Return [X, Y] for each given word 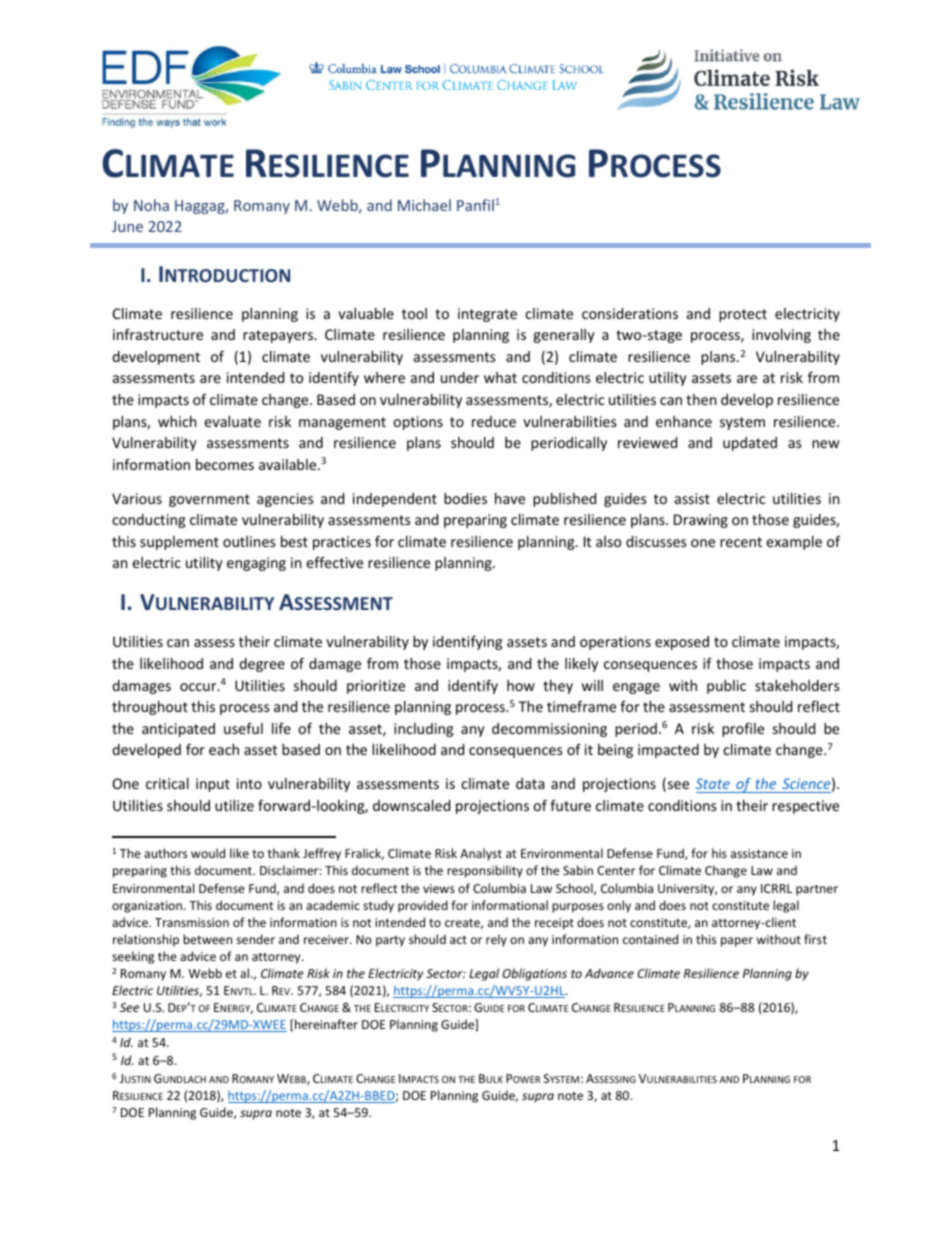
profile [743, 729]
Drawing [701, 521]
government [209, 500]
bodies [465, 498]
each [224, 749]
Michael [424, 205]
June [127, 226]
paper [737, 942]
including [423, 730]
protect [743, 315]
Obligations [535, 974]
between [207, 939]
